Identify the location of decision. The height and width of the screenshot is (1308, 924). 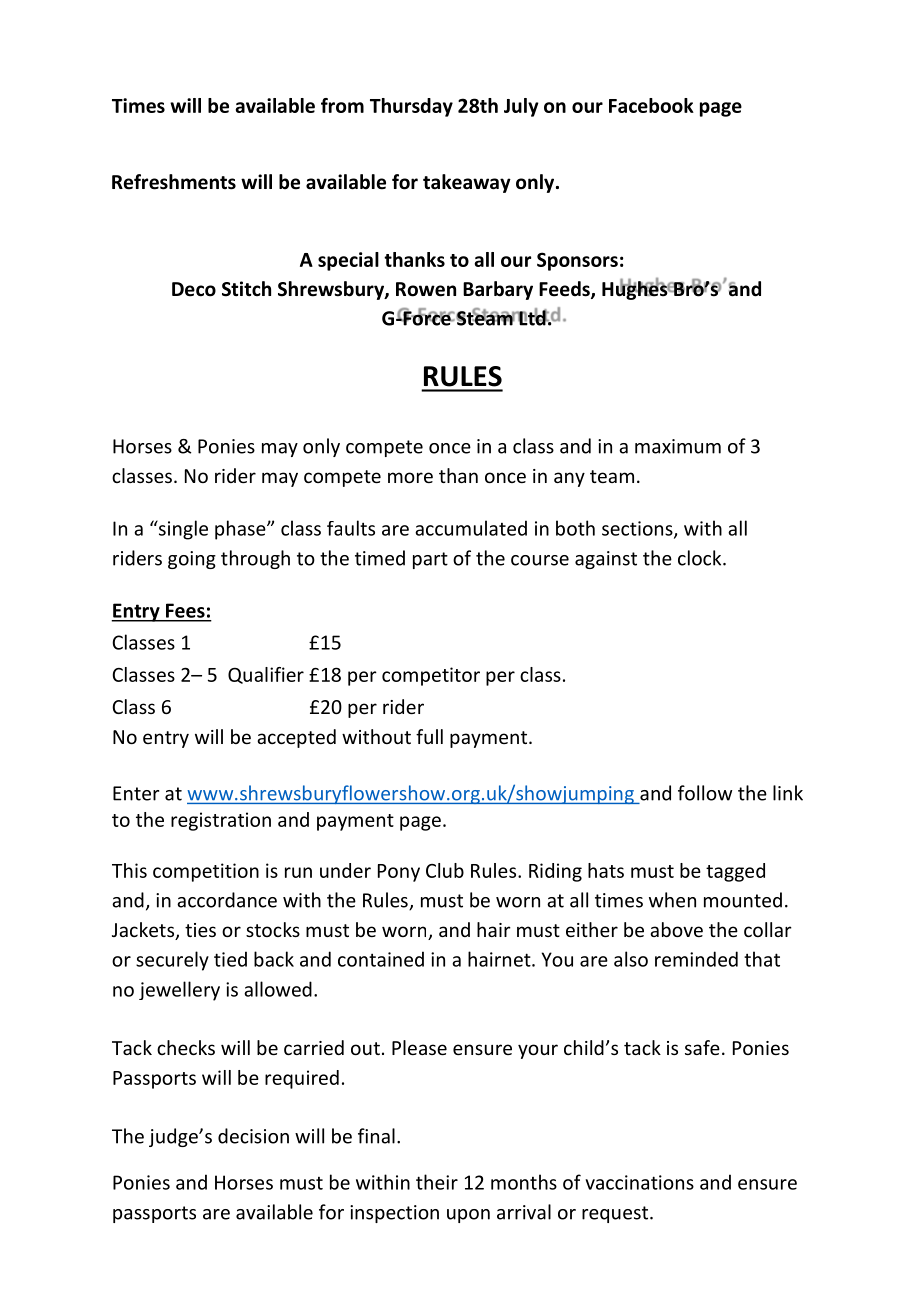
(253, 1136).
